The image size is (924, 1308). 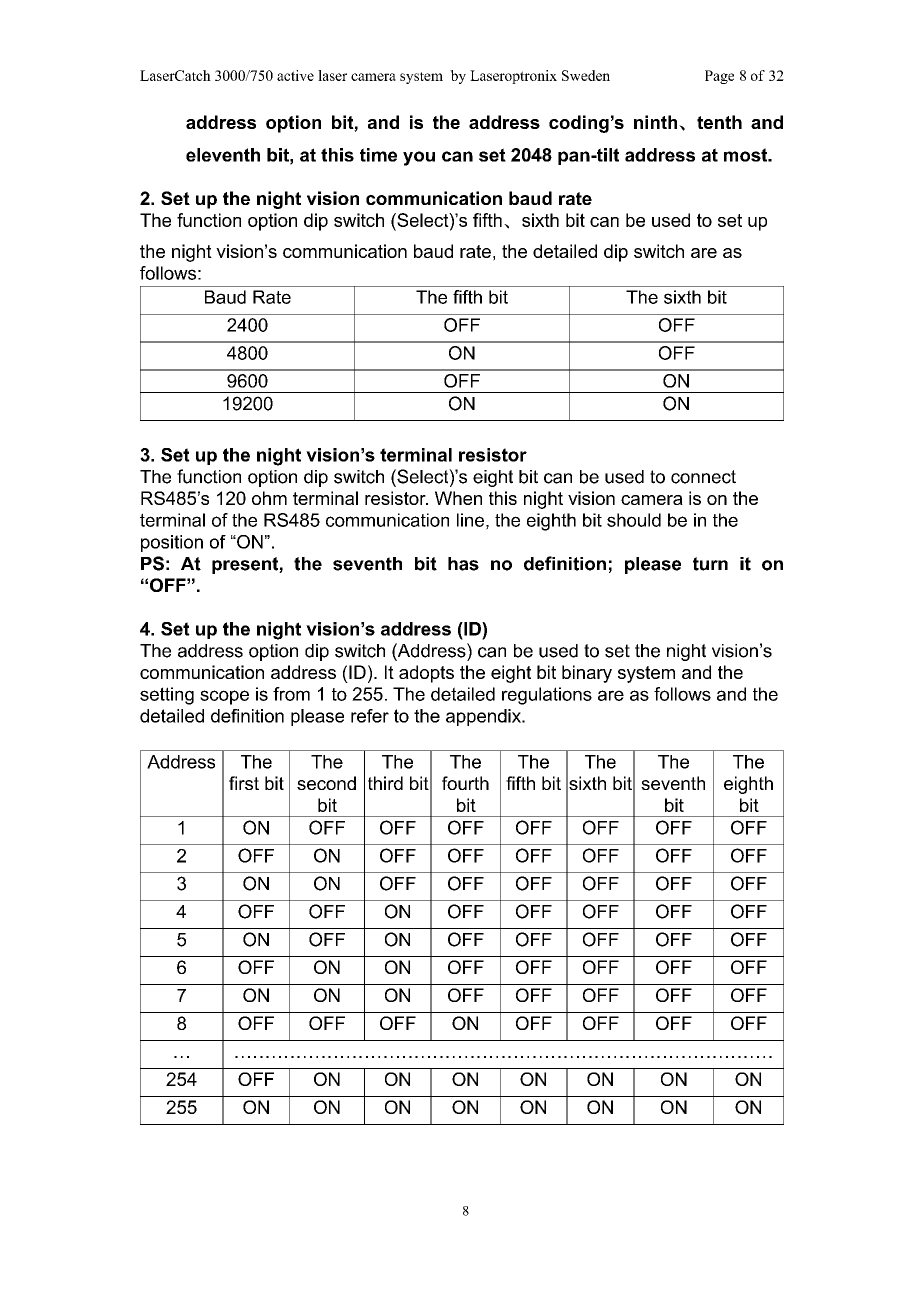 I want to click on scope, so click(x=224, y=697).
